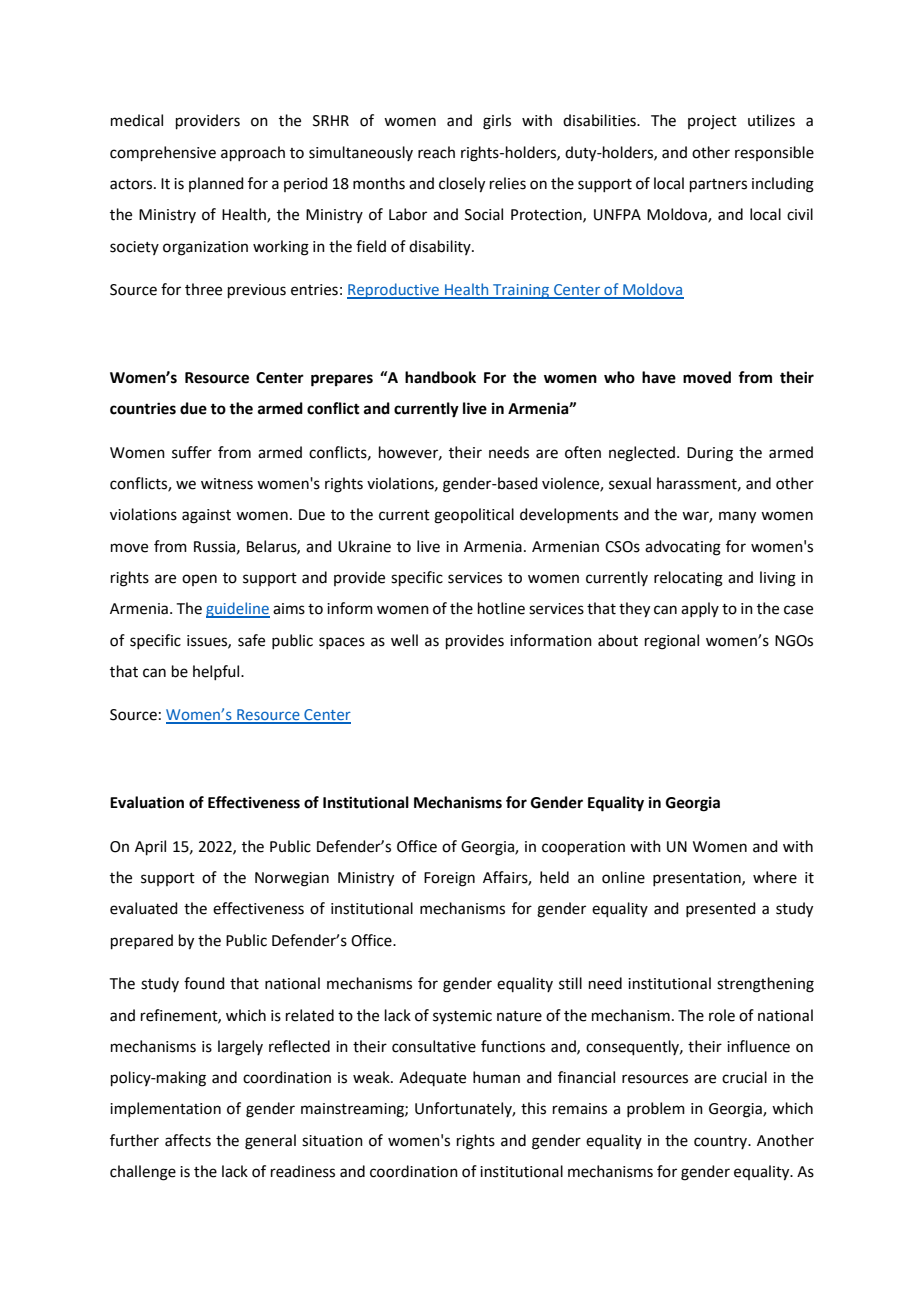  What do you see at coordinates (721, 909) in the screenshot?
I see `presented` at bounding box center [721, 909].
